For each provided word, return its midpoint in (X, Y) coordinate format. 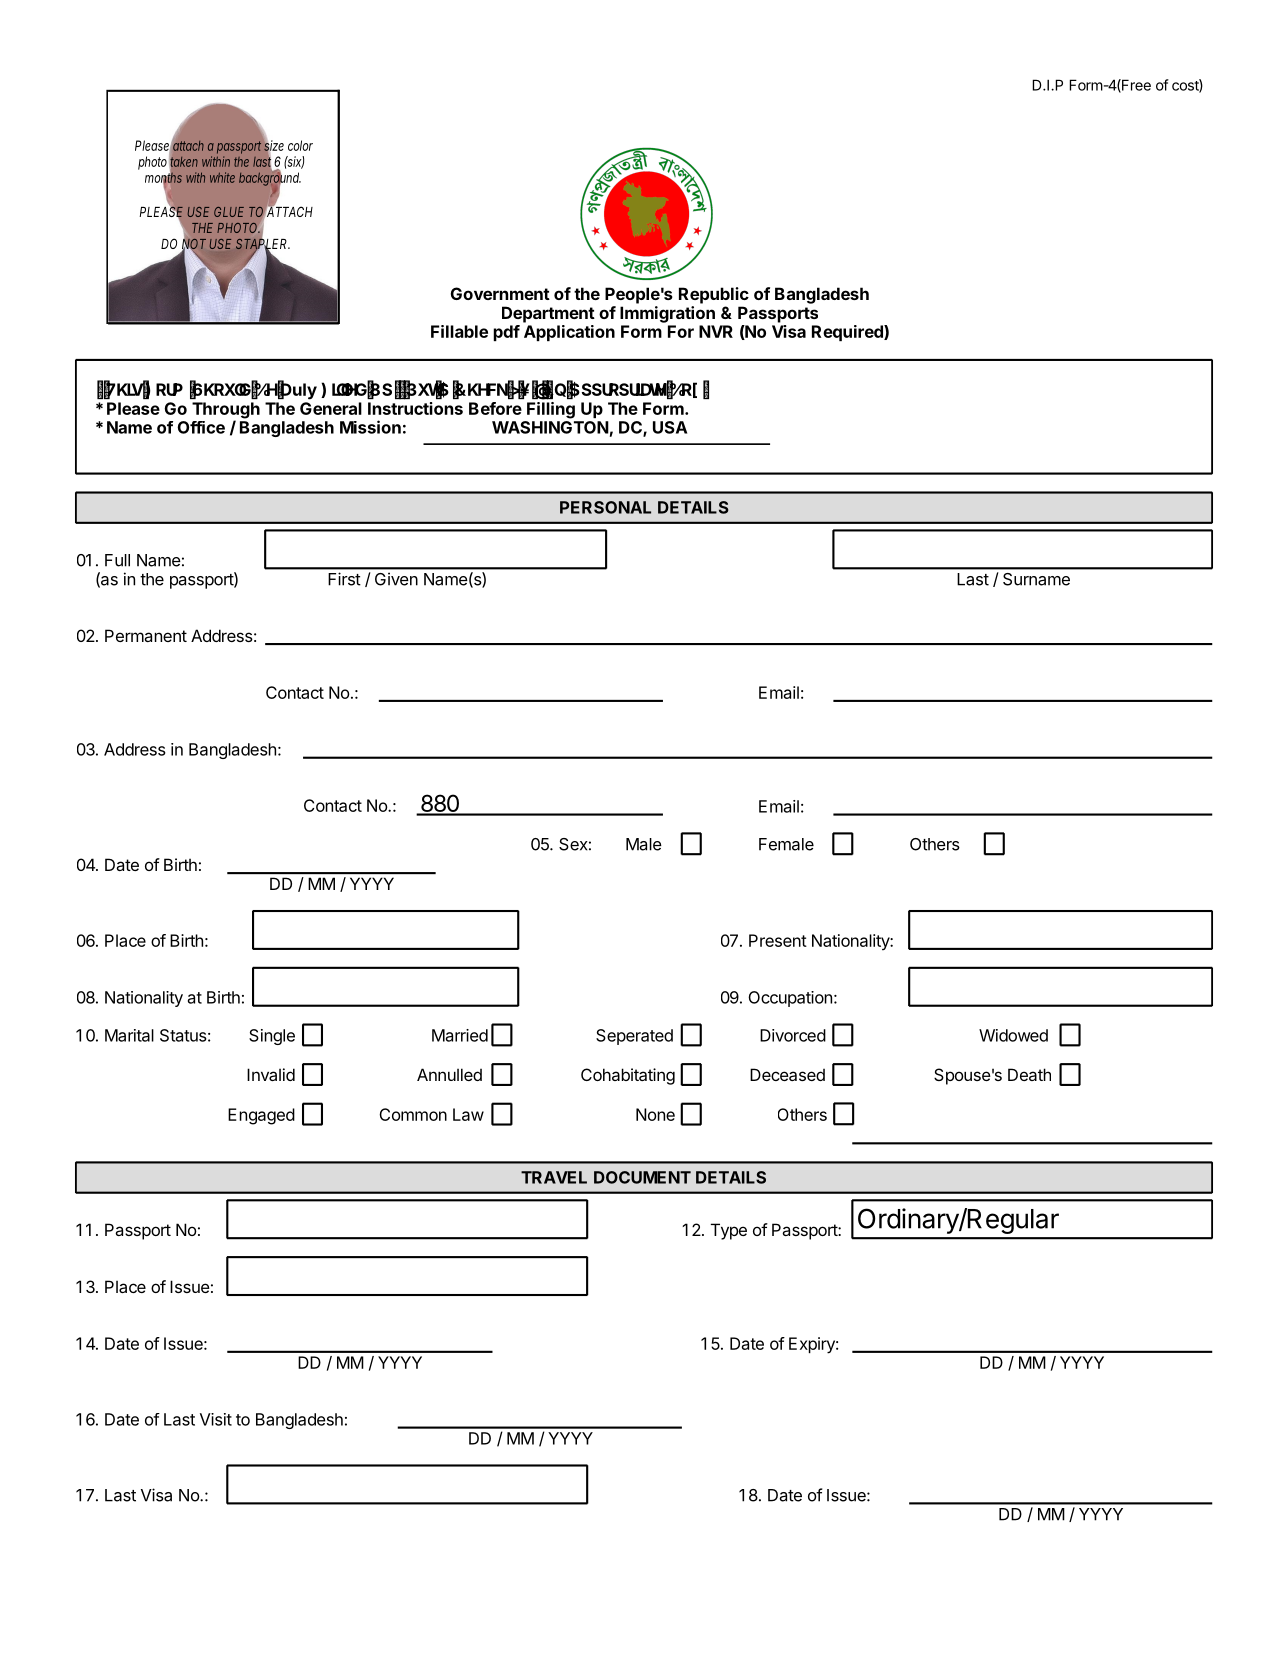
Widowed (1013, 1035)
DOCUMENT (642, 1177)
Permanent (146, 635)
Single (272, 1037)
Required (848, 333)
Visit (216, 1419)
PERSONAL (605, 507)
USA (670, 427)
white (222, 177)
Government (500, 293)
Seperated (634, 1037)
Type (729, 1231)
